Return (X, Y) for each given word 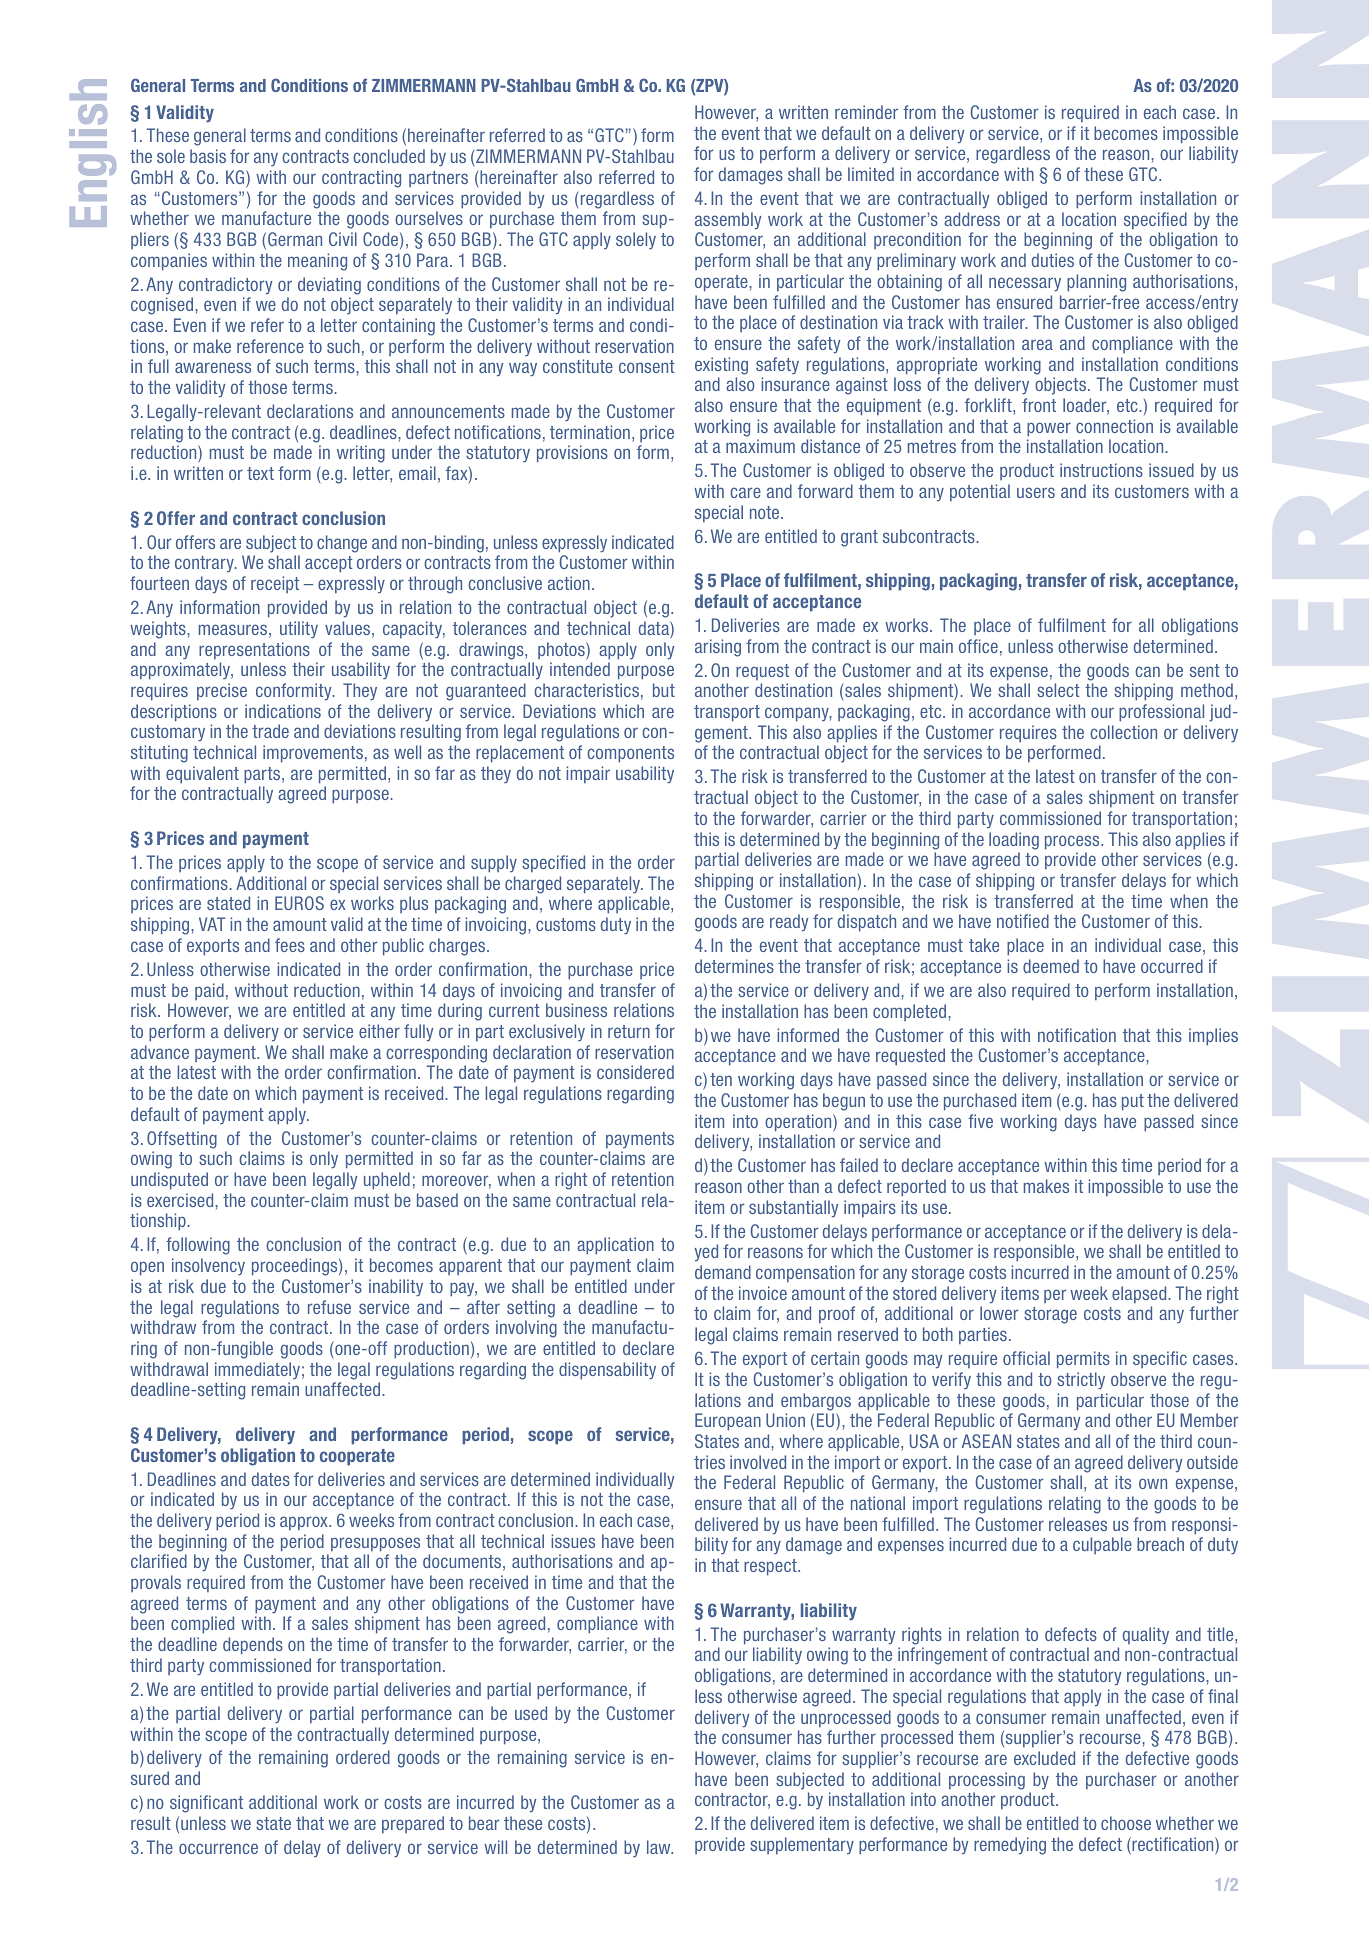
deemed (1051, 966)
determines (734, 966)
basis (208, 156)
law (660, 1847)
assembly (728, 220)
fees (290, 945)
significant (206, 1804)
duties (1053, 260)
